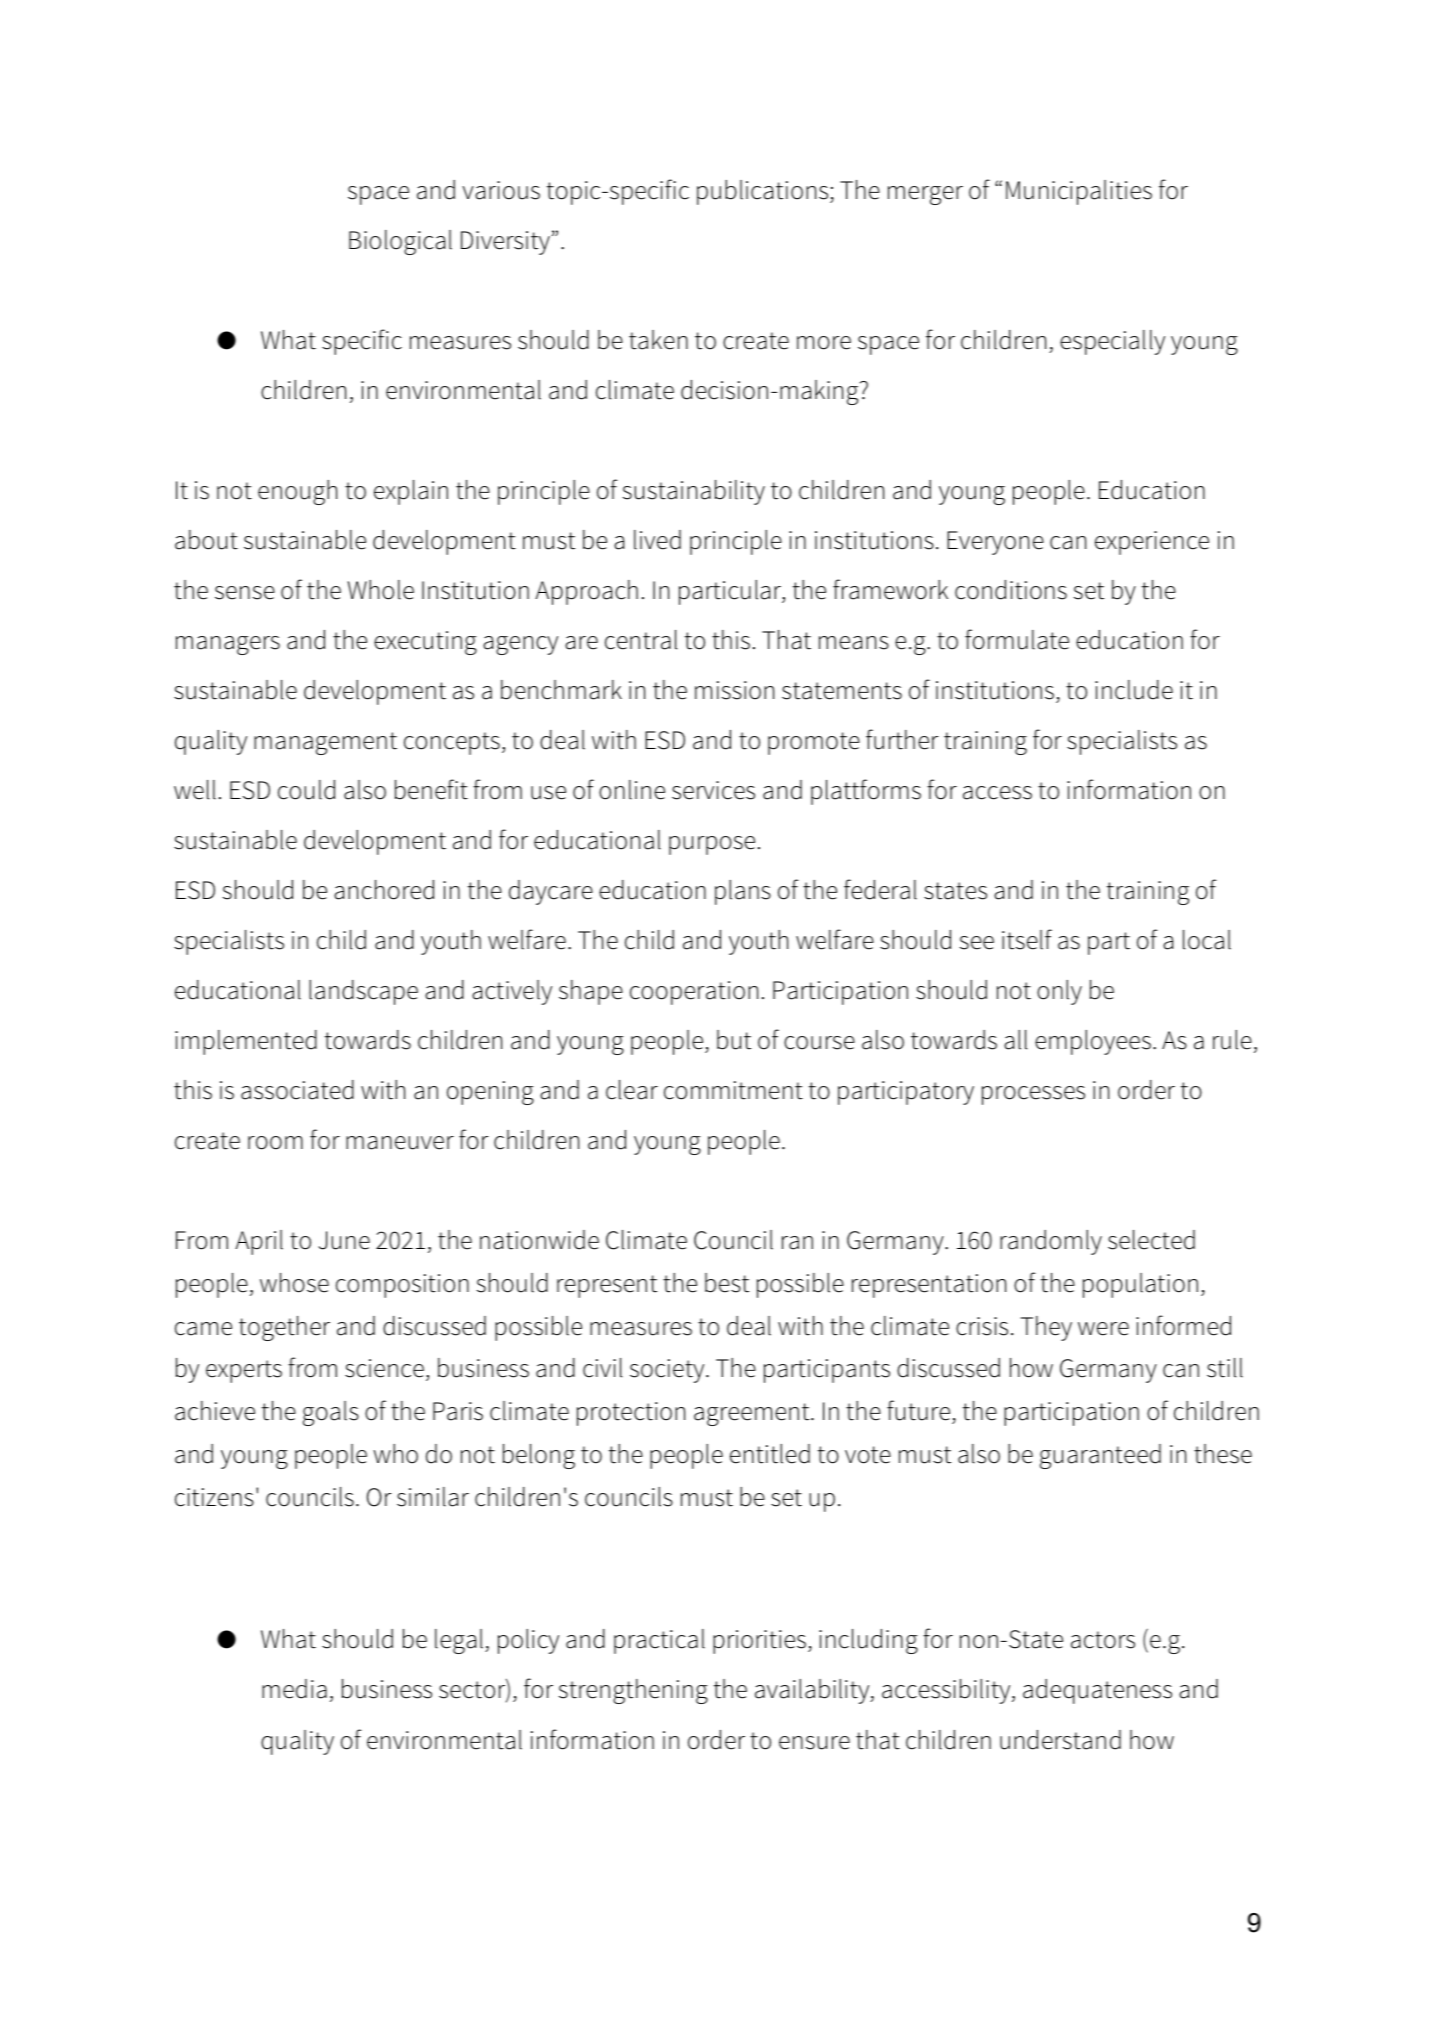 This screenshot has width=1435, height=2030. What do you see at coordinates (1151, 1240) in the screenshot?
I see `selected` at bounding box center [1151, 1240].
